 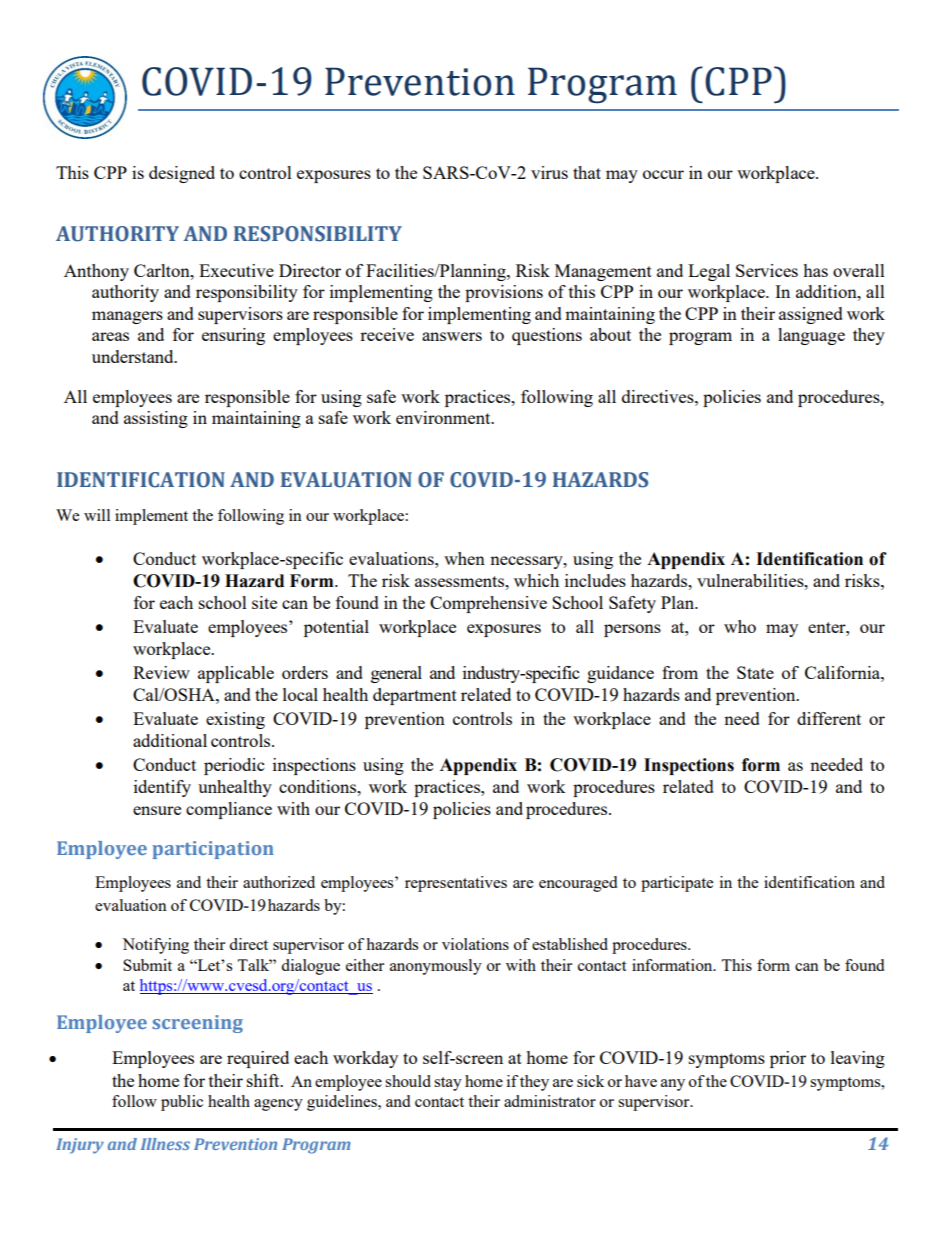 I want to click on Services, so click(x=767, y=270).
